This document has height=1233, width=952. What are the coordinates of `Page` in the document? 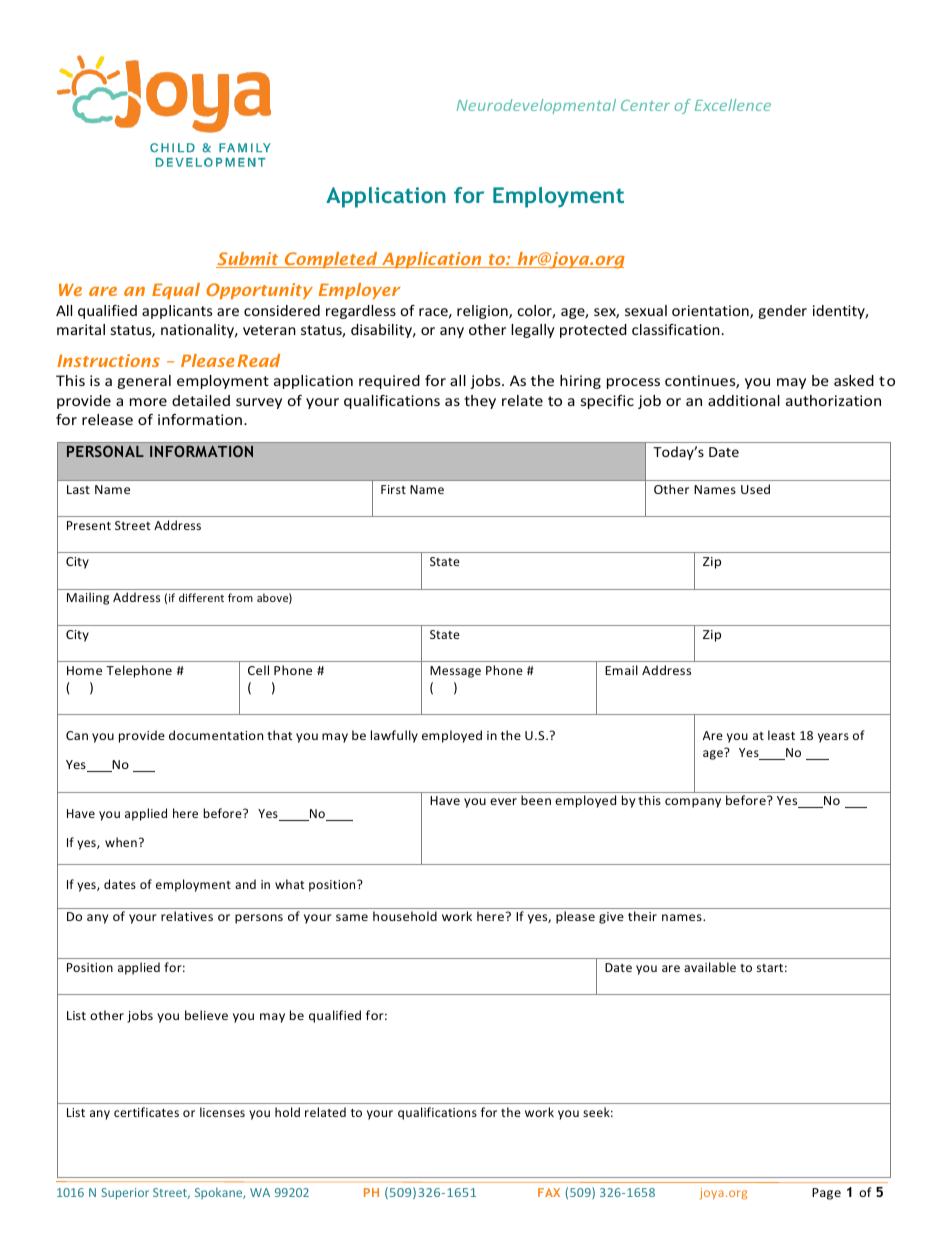 It's located at (826, 1194).
